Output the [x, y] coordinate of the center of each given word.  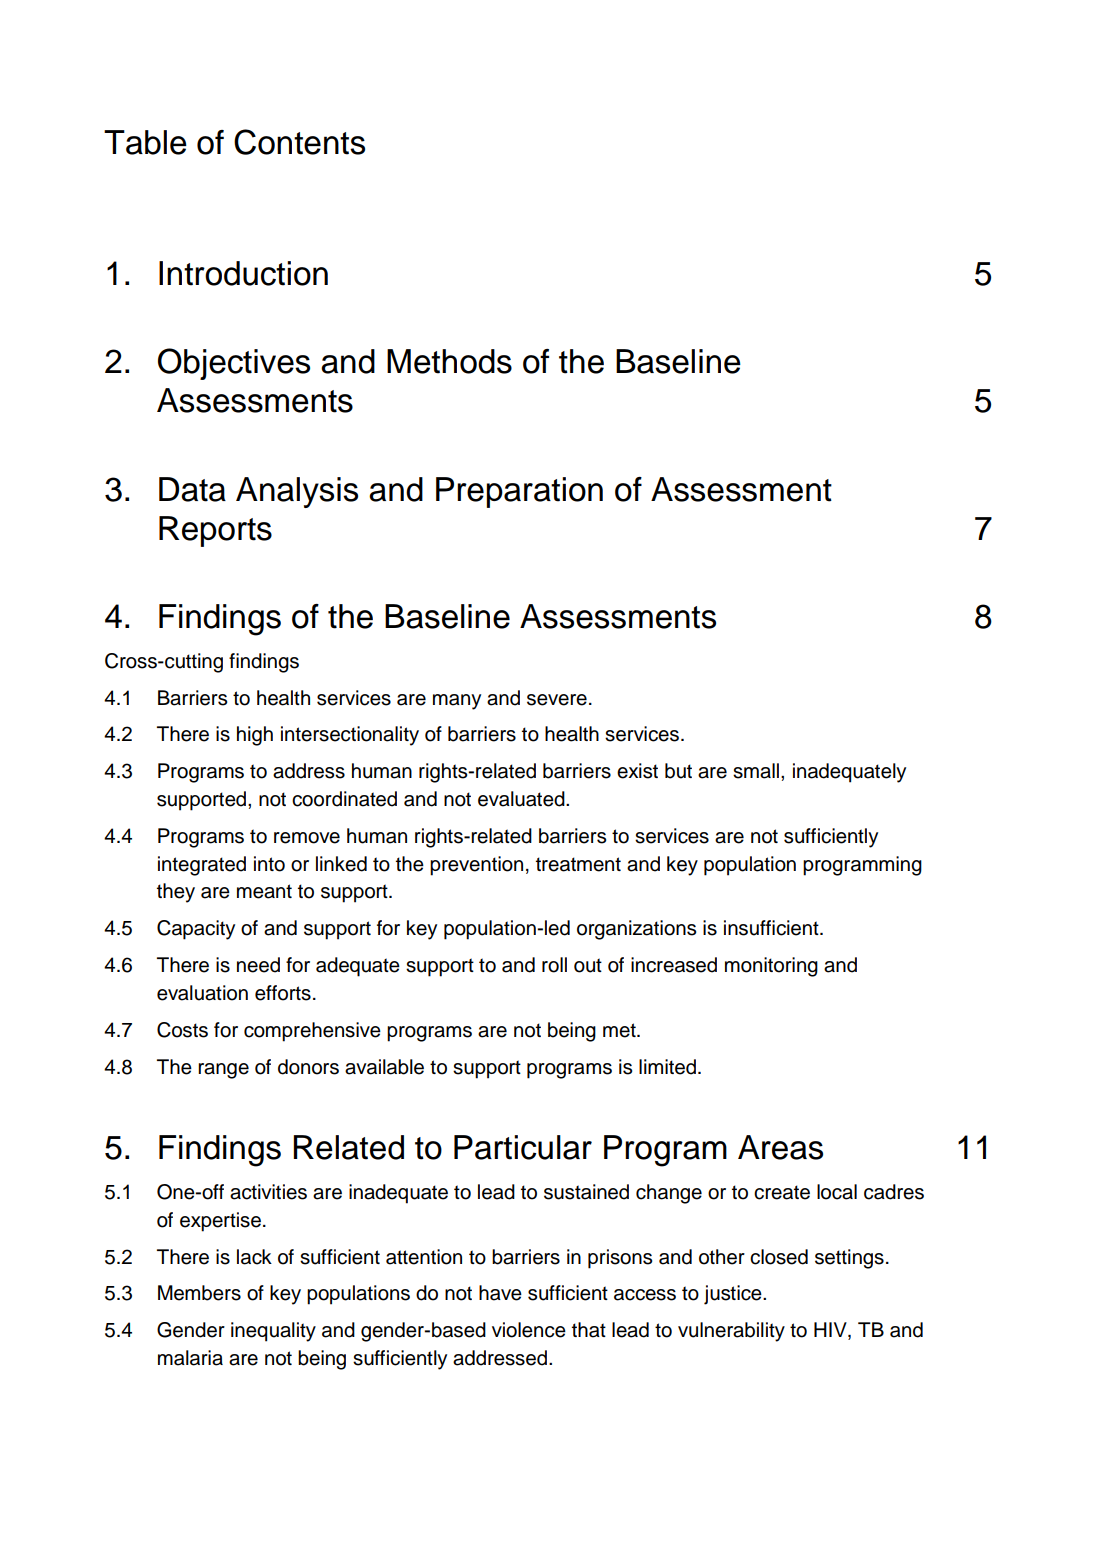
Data [192, 489]
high [255, 736]
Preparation [519, 492]
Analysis [297, 492]
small [757, 771]
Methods [449, 361]
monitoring [771, 967]
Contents [299, 142]
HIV [831, 1331]
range [223, 1071]
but [678, 771]
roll [554, 965]
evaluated [522, 799]
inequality [273, 1332]
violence [529, 1330]
